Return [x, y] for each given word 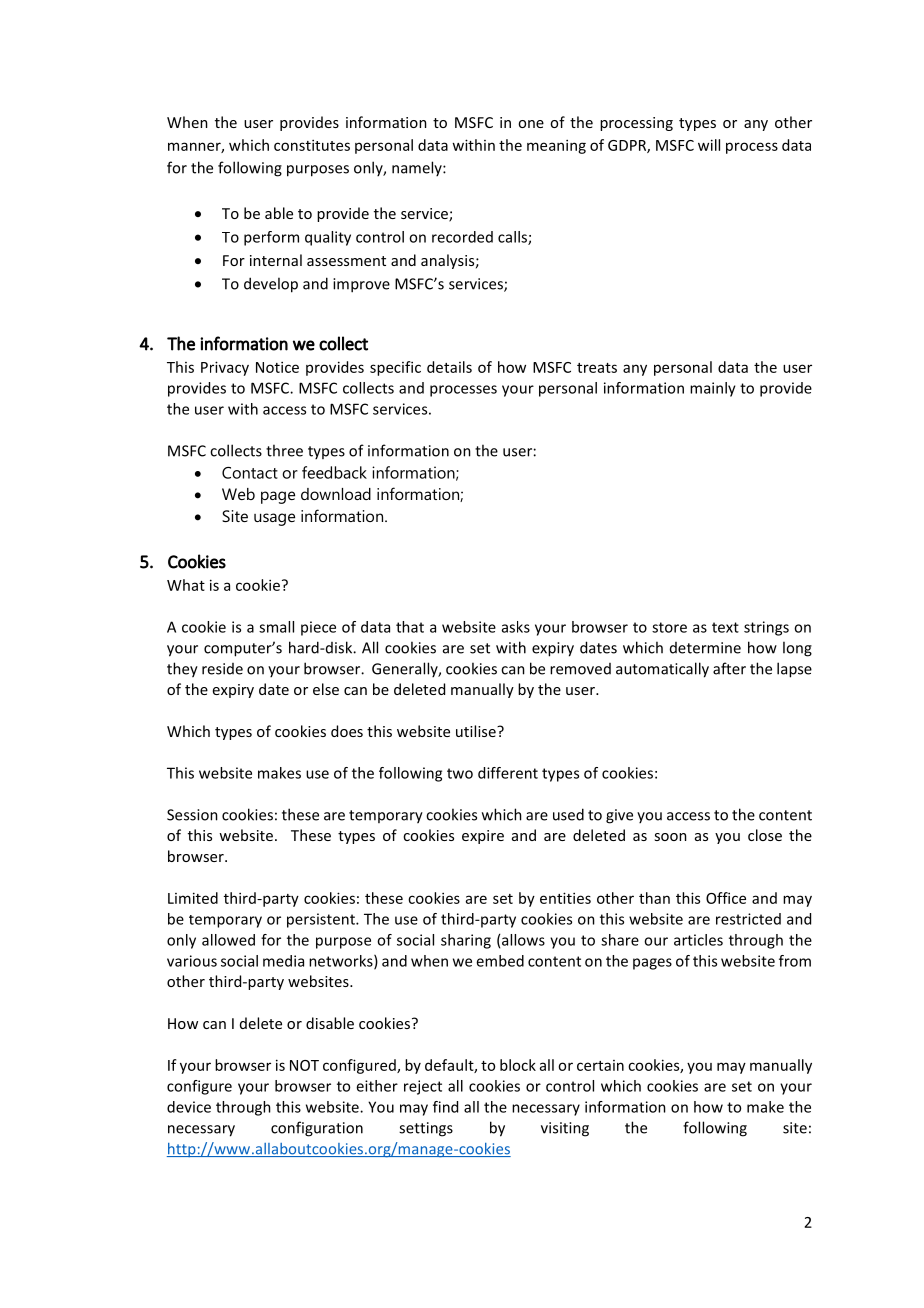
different [508, 773]
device [189, 1107]
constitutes [312, 145]
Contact [250, 473]
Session [192, 815]
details [449, 367]
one [531, 124]
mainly [713, 389]
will [709, 145]
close [765, 835]
